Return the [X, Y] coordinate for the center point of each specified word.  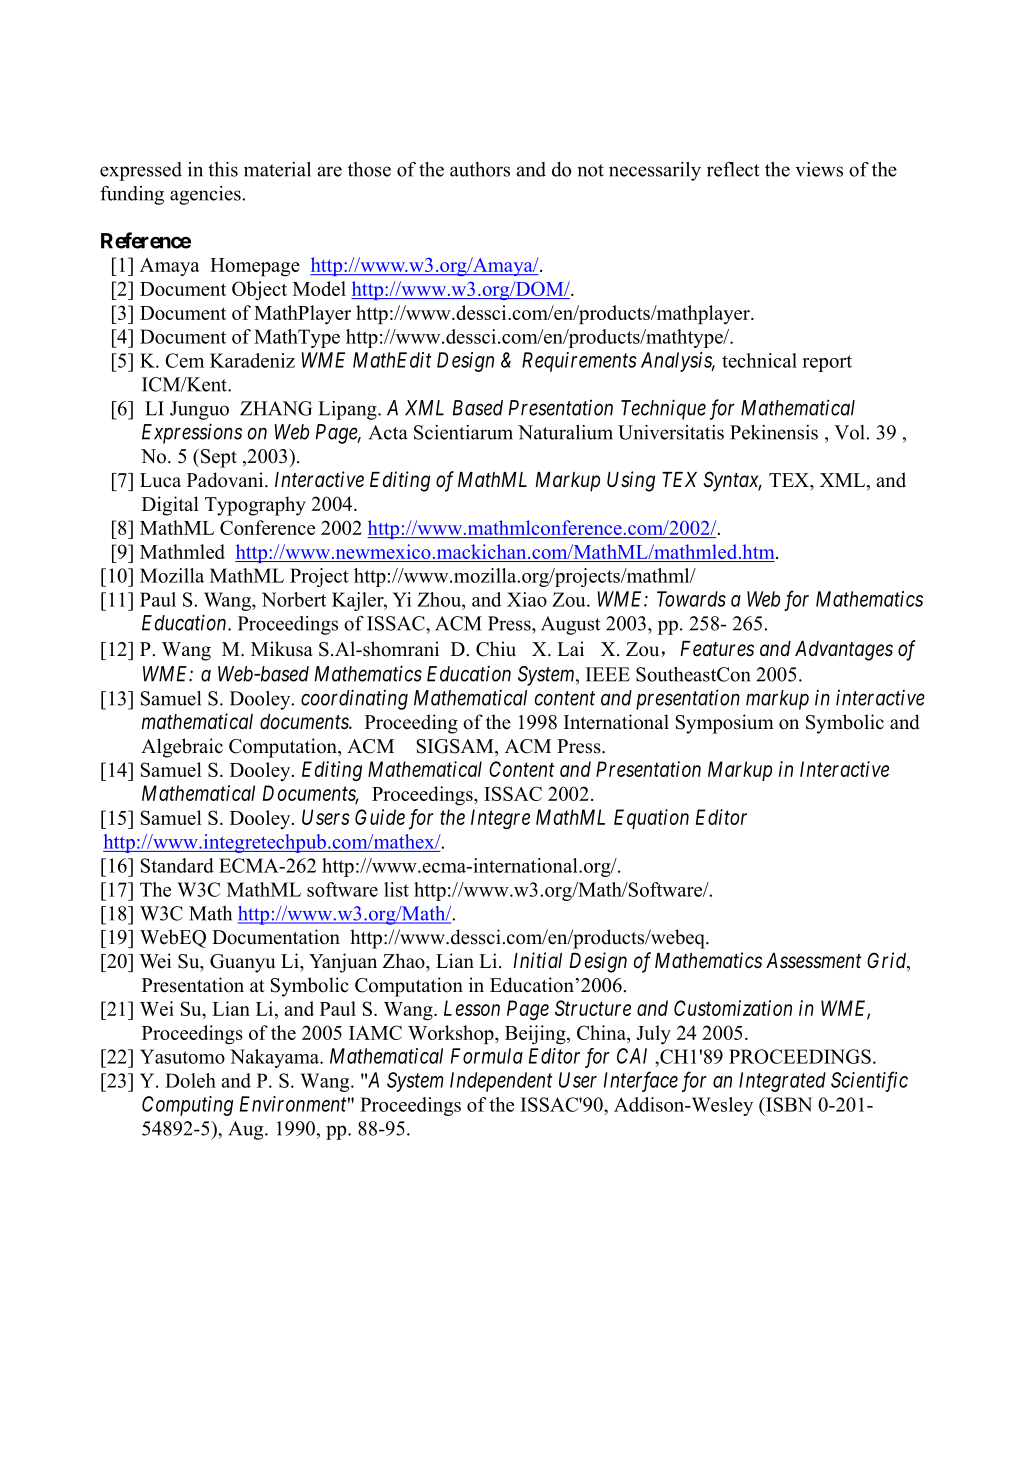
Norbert [294, 599]
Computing [187, 1106]
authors [480, 169]
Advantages [844, 651]
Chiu [496, 649]
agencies [206, 195]
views [819, 169]
